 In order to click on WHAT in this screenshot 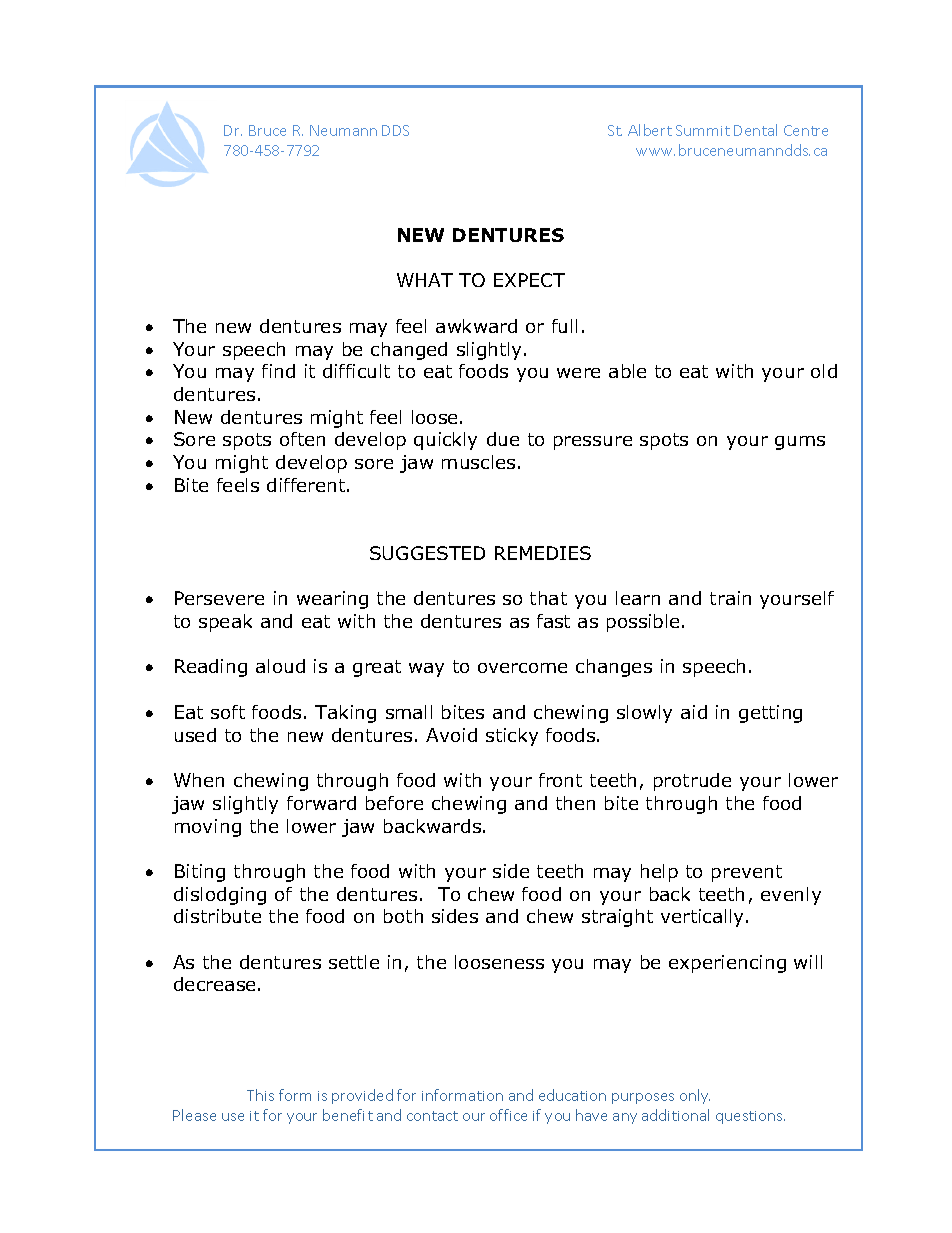, I will do `click(425, 280)`.
